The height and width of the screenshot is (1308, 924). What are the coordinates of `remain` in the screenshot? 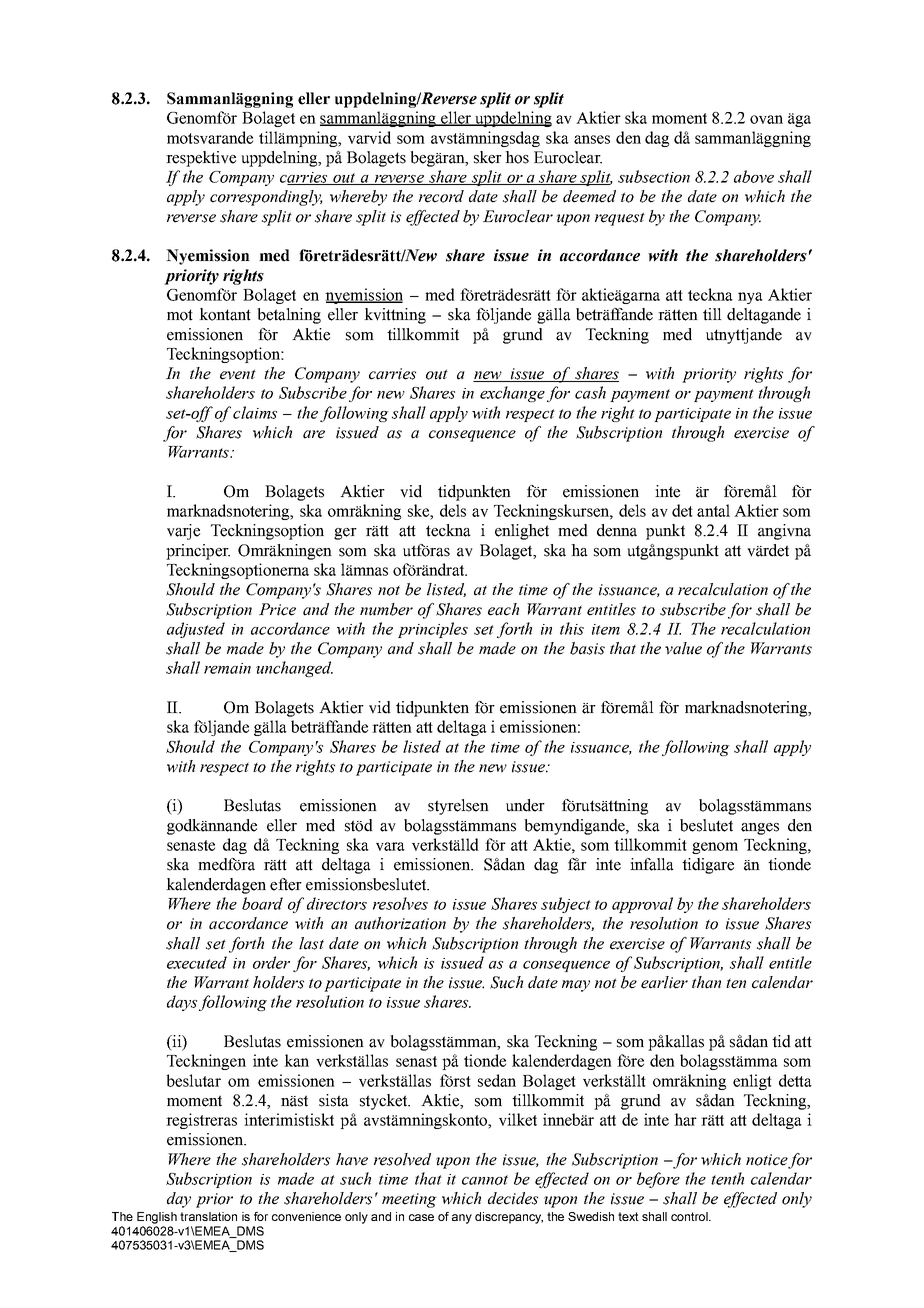 It's located at (227, 668).
